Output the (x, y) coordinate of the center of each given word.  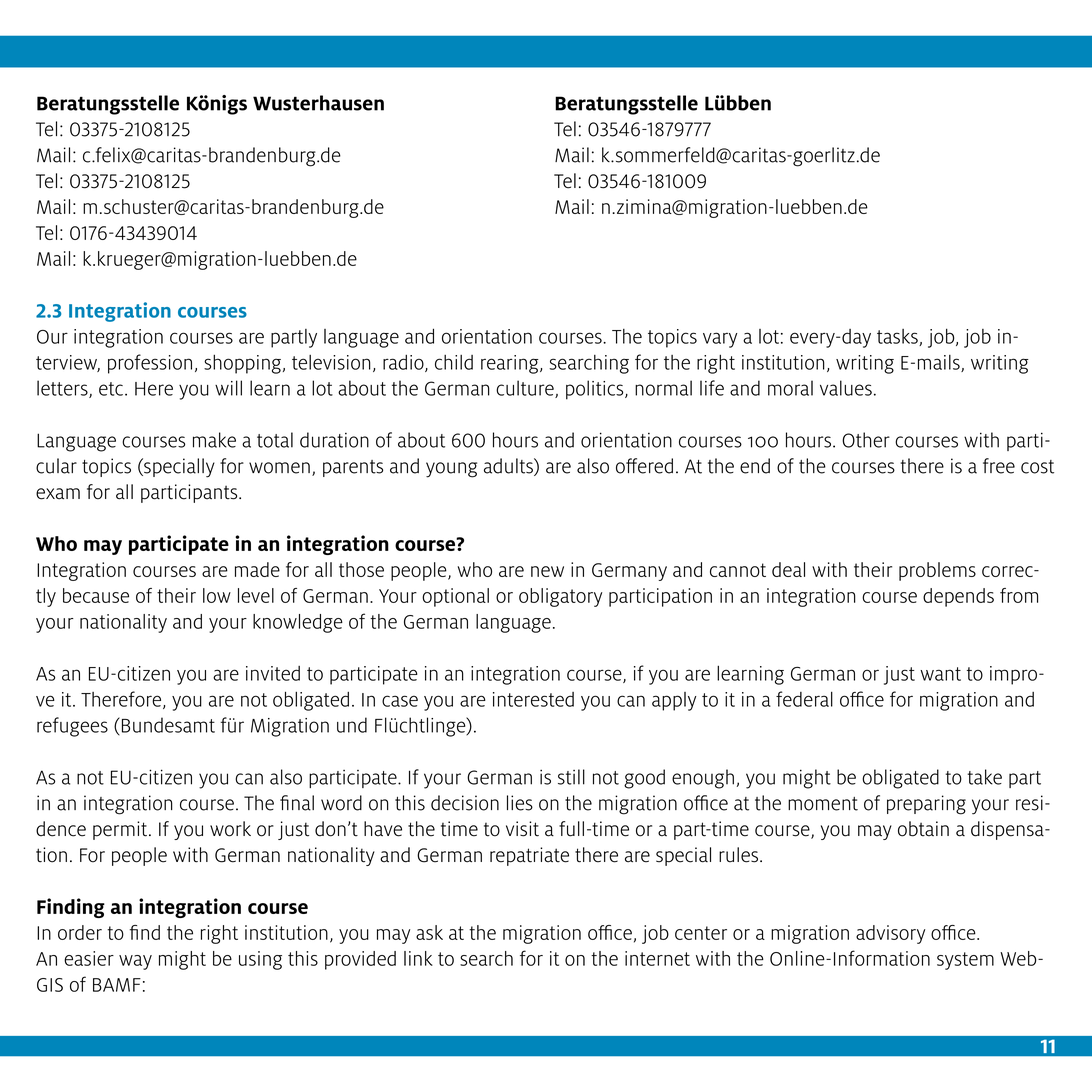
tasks (898, 337)
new (547, 571)
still (571, 777)
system (965, 961)
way (135, 962)
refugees (72, 727)
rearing (511, 364)
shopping (242, 364)
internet (657, 958)
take (984, 777)
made (257, 569)
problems (937, 571)
